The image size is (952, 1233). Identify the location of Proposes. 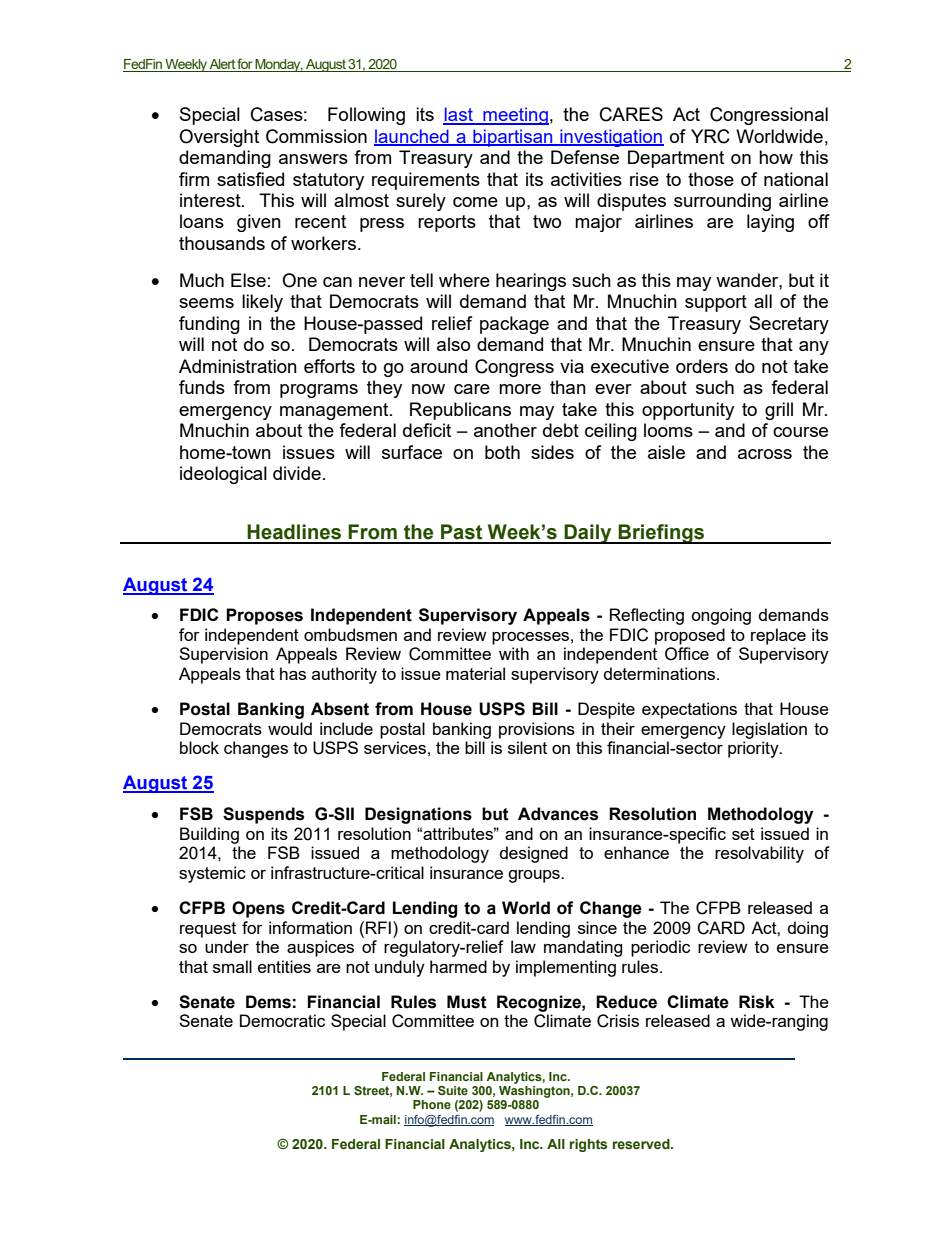
(264, 616).
